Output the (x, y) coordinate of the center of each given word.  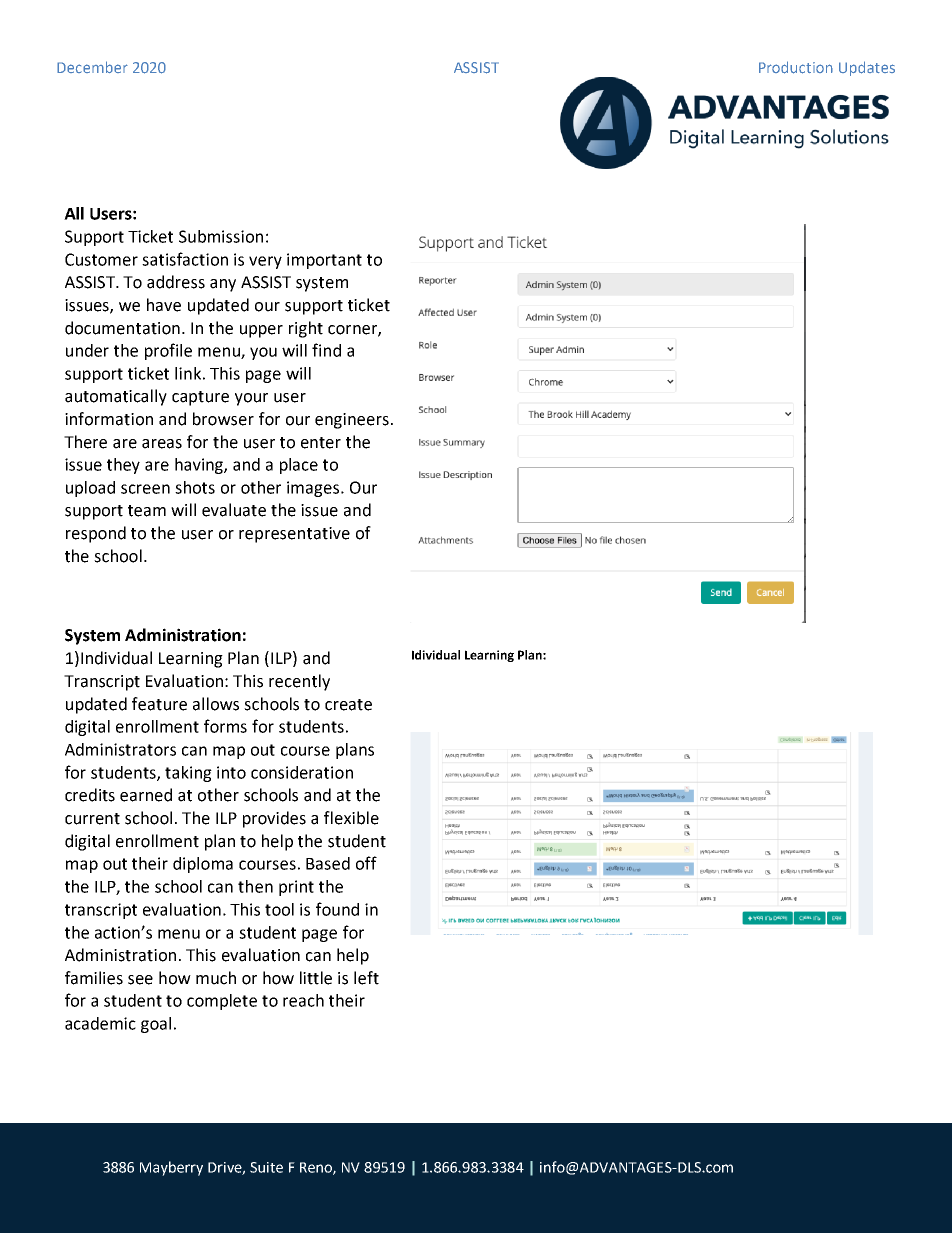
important (324, 261)
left (366, 978)
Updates (867, 68)
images (314, 489)
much (216, 978)
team (147, 511)
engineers (352, 421)
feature (159, 704)
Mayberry (171, 1168)
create (348, 705)
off (366, 863)
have (164, 305)
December (92, 67)
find (326, 350)
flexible (351, 818)
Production (796, 67)
